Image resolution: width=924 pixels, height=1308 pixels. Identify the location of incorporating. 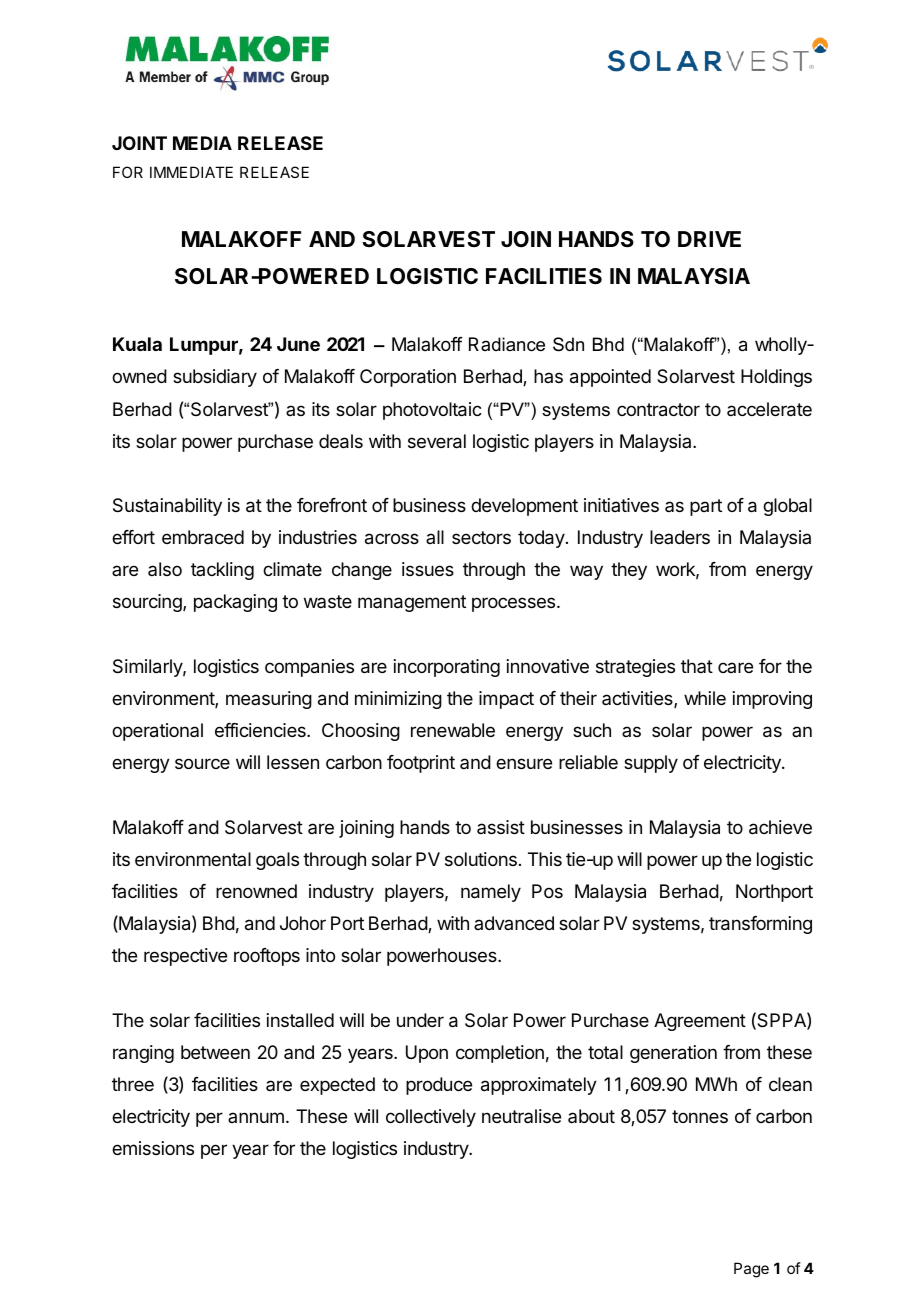
(447, 668).
